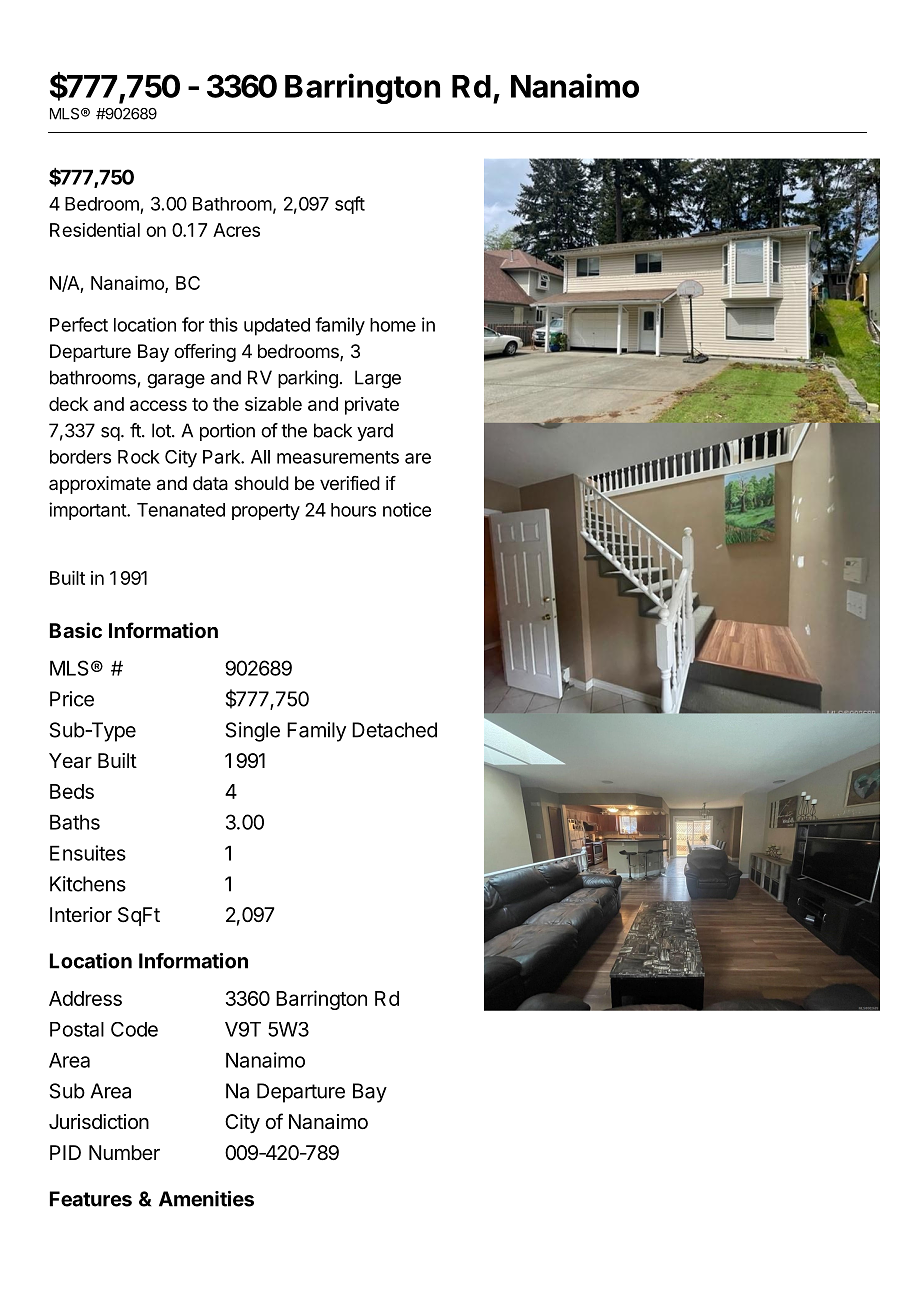  Describe the element at coordinates (393, 325) in the page. I see `home` at that location.
